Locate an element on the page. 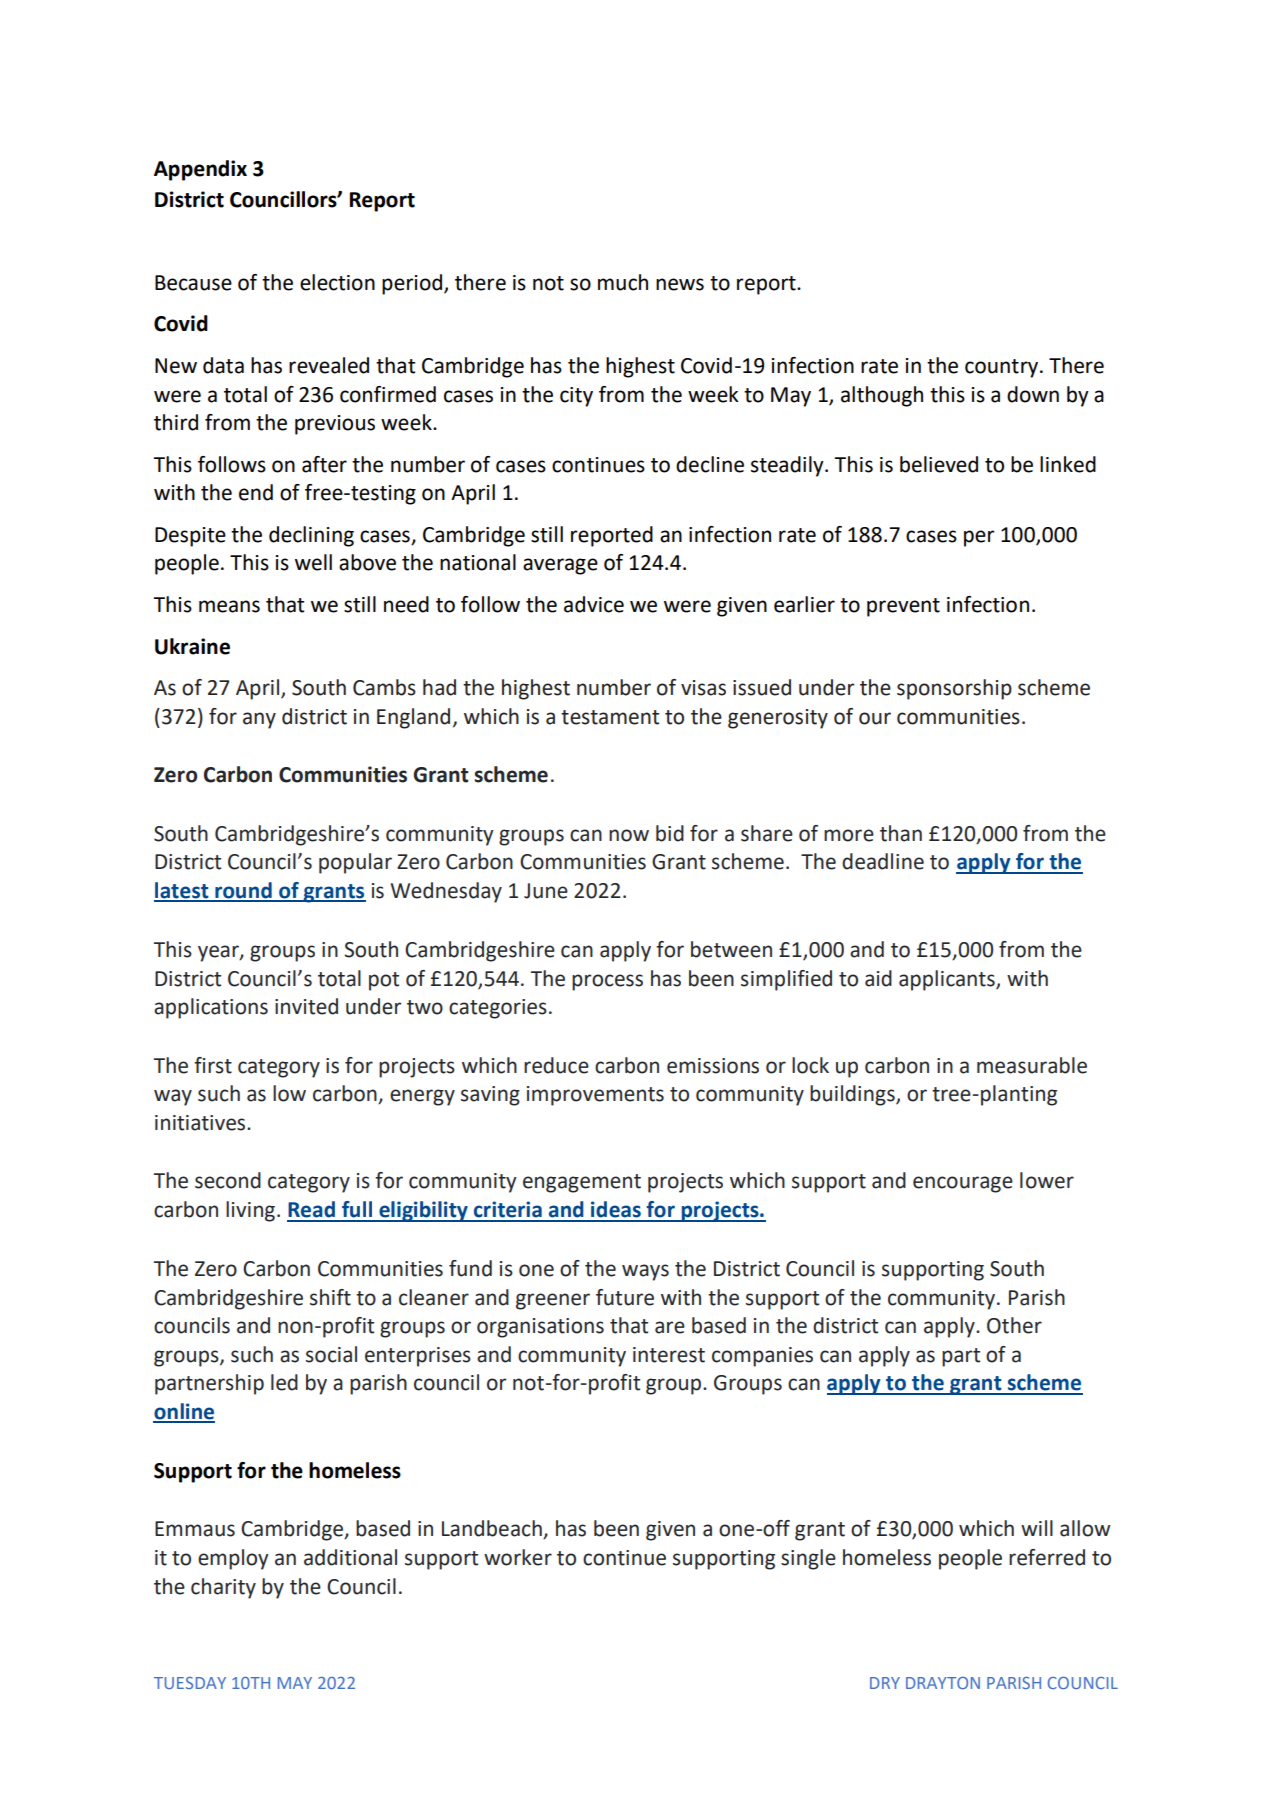 This document has height=1798, width=1272. country is located at coordinates (1001, 368).
